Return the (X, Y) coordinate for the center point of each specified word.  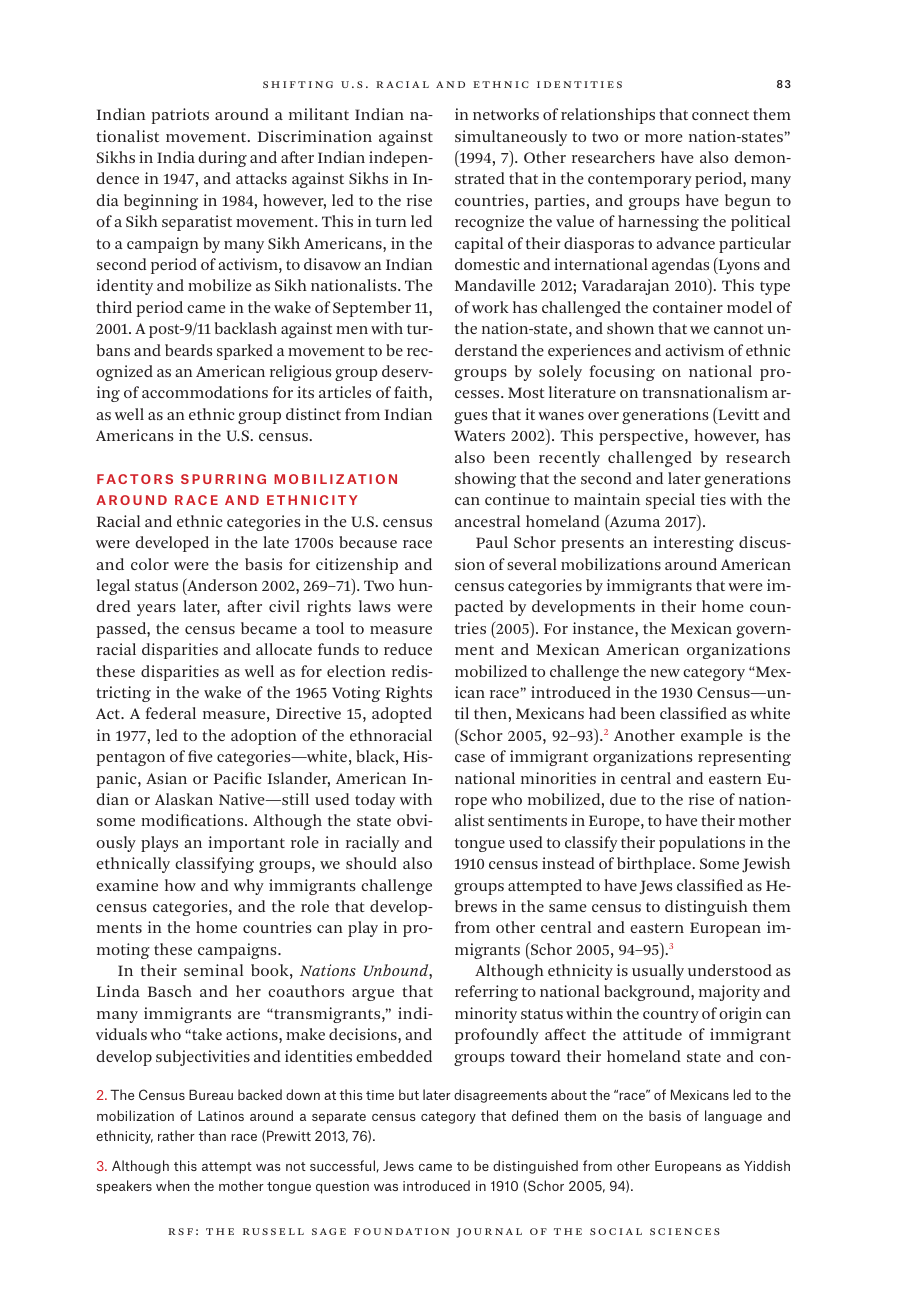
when (172, 1185)
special (670, 501)
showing (485, 480)
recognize (489, 223)
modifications (193, 820)
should (371, 863)
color (150, 564)
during (222, 159)
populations (702, 844)
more (664, 138)
